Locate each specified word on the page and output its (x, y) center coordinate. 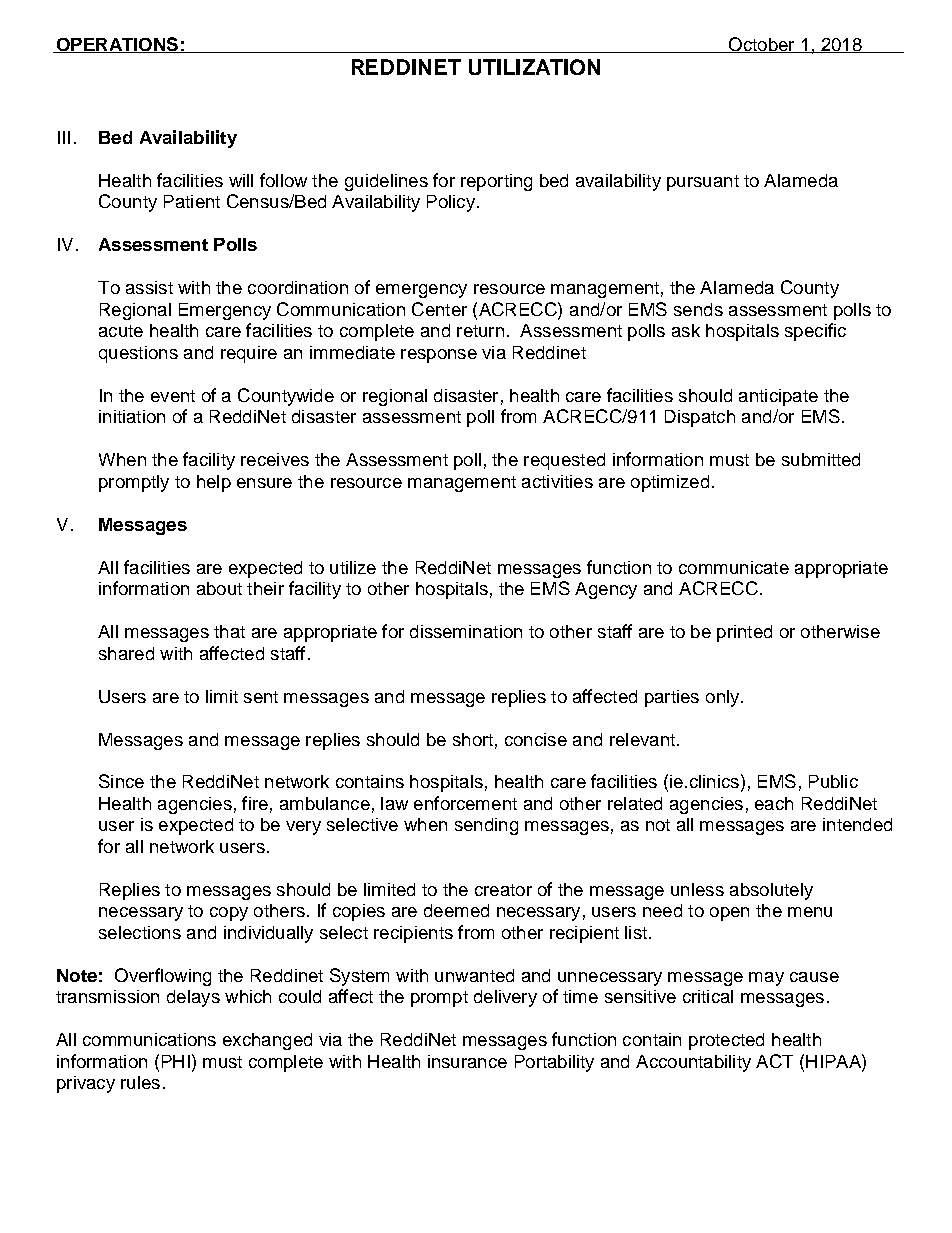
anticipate (778, 397)
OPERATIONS (117, 45)
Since (121, 781)
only (724, 698)
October (761, 45)
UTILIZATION (534, 67)
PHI (176, 1061)
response (439, 356)
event (173, 396)
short (473, 739)
